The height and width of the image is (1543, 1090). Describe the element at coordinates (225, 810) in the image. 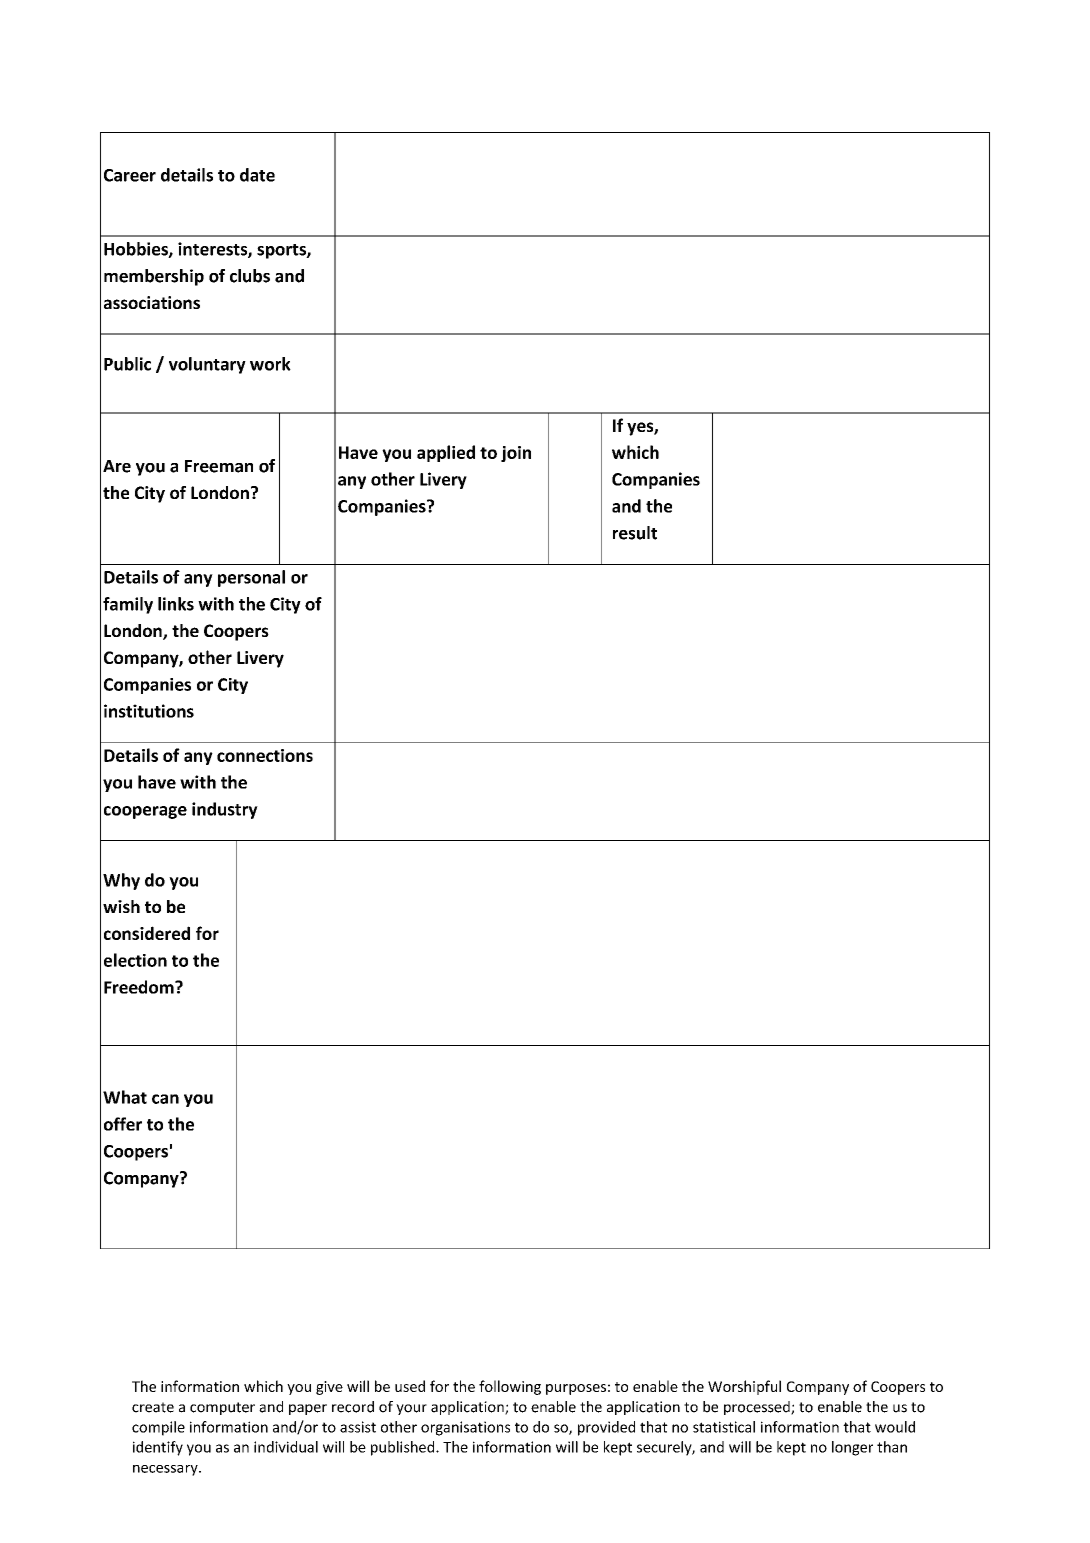

I see `industry` at that location.
